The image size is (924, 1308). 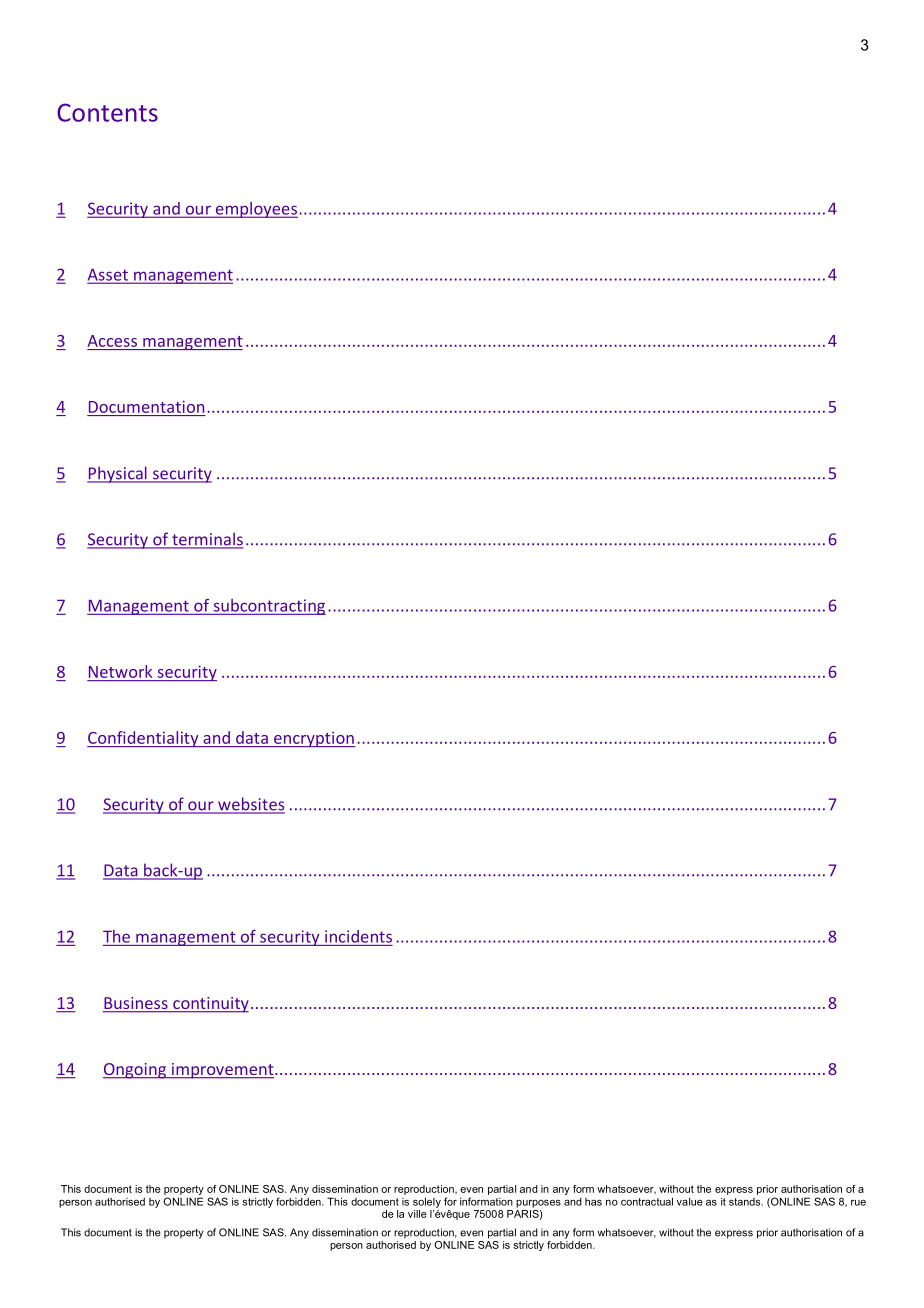 I want to click on Network, so click(x=120, y=671).
